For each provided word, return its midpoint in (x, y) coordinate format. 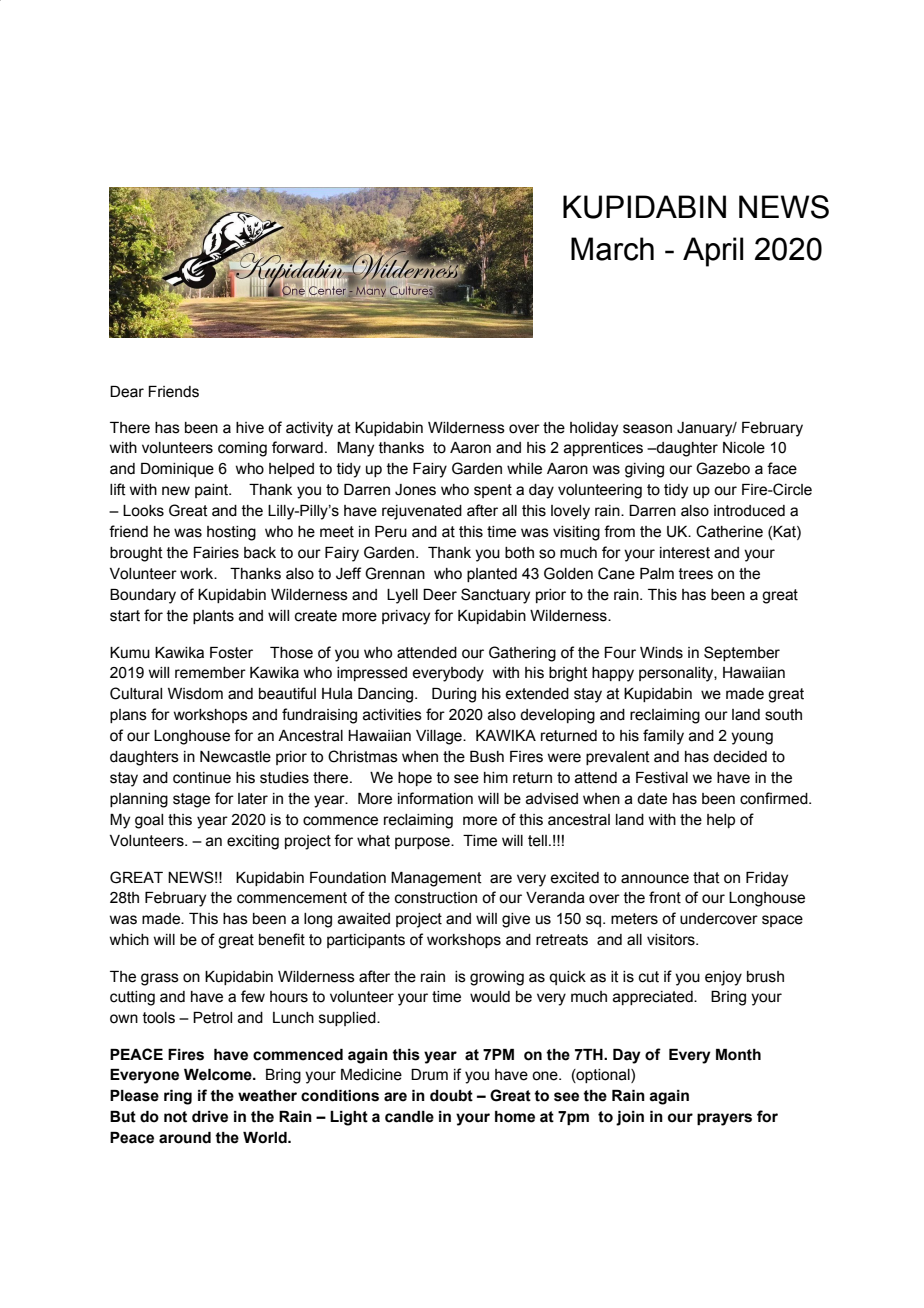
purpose (423, 843)
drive (210, 1117)
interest (685, 553)
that (706, 878)
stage (191, 800)
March (612, 249)
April (713, 252)
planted (492, 575)
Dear (127, 392)
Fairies (216, 553)
